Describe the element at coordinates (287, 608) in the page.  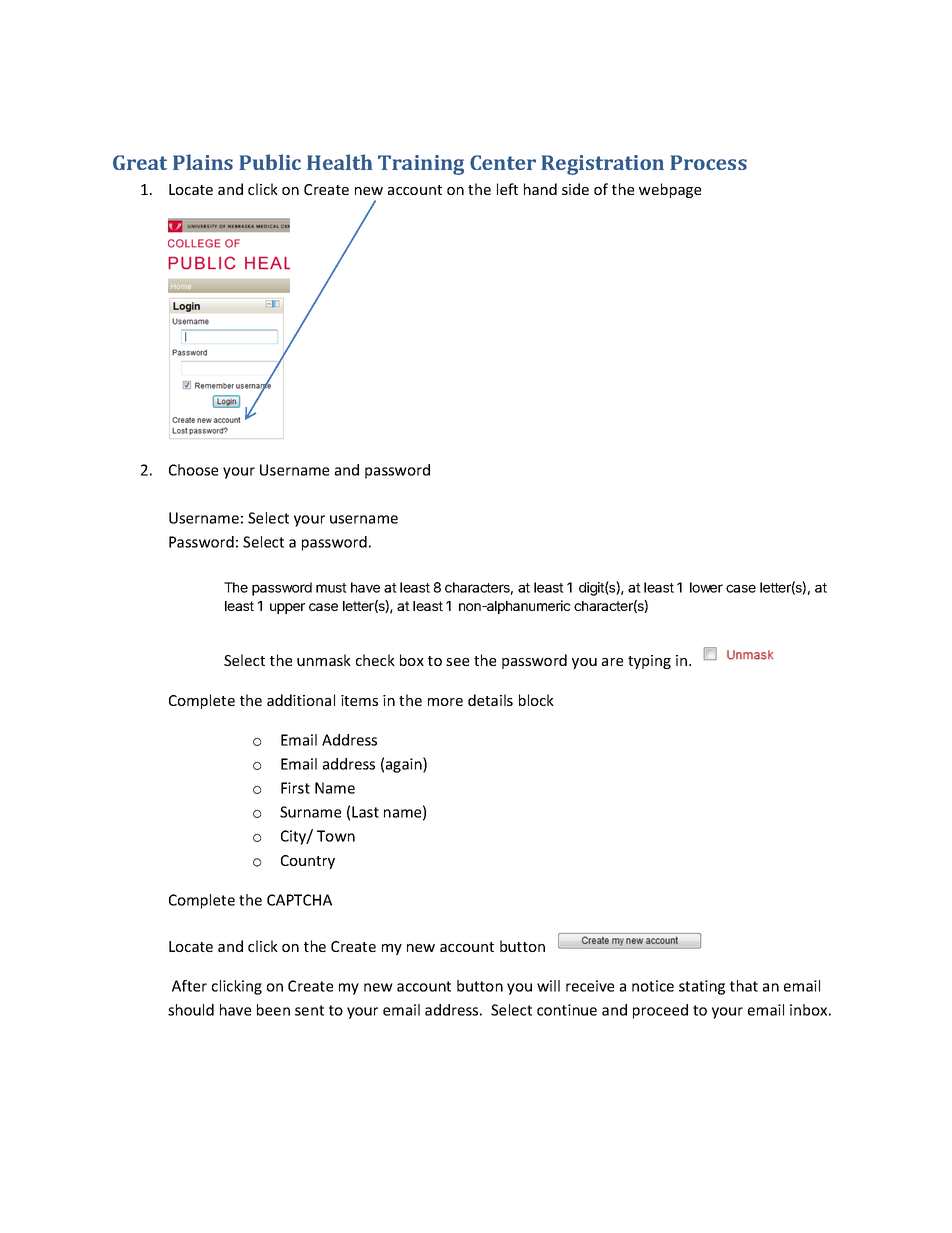
I see `upper` at that location.
